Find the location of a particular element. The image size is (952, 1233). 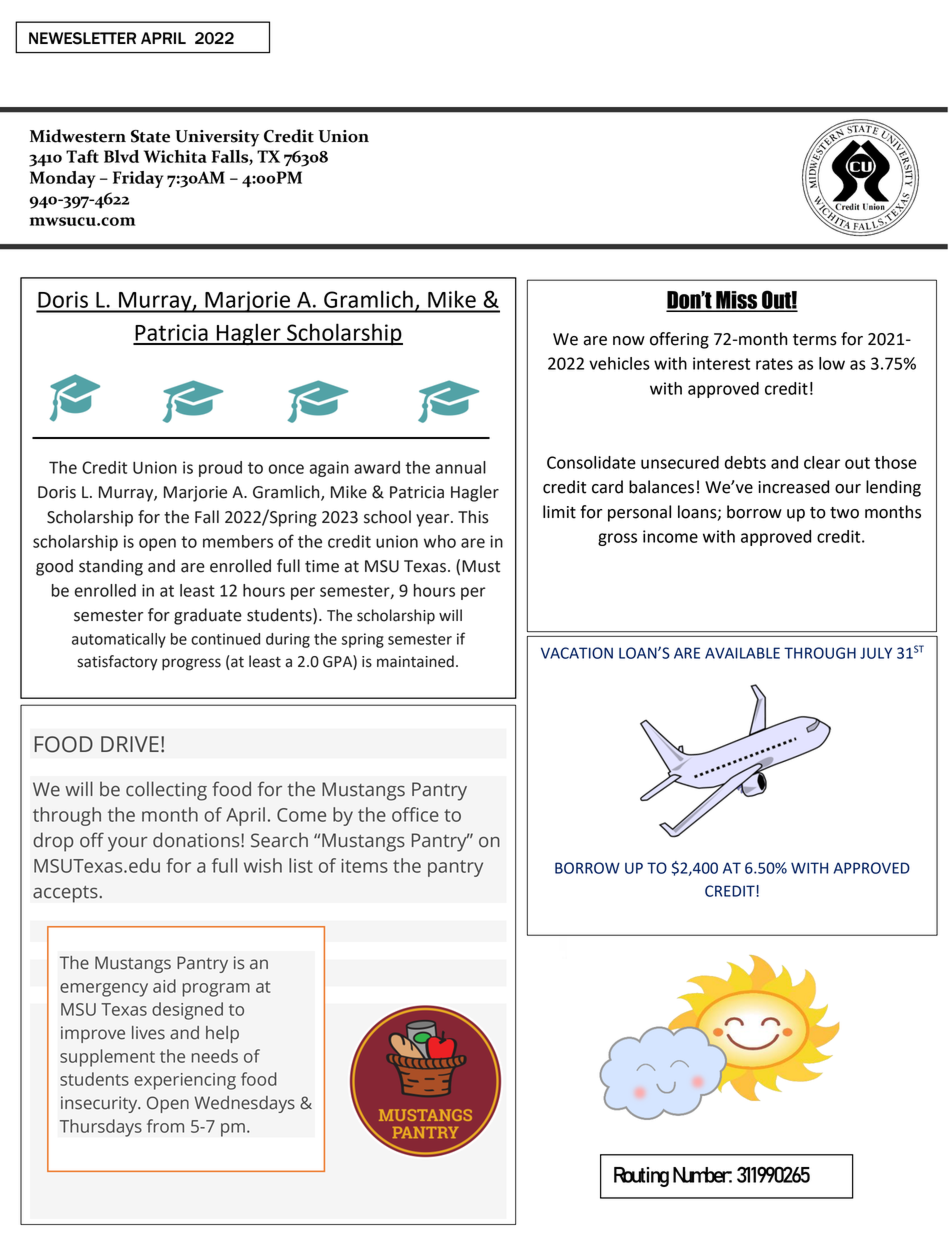

collecting is located at coordinates (166, 791).
